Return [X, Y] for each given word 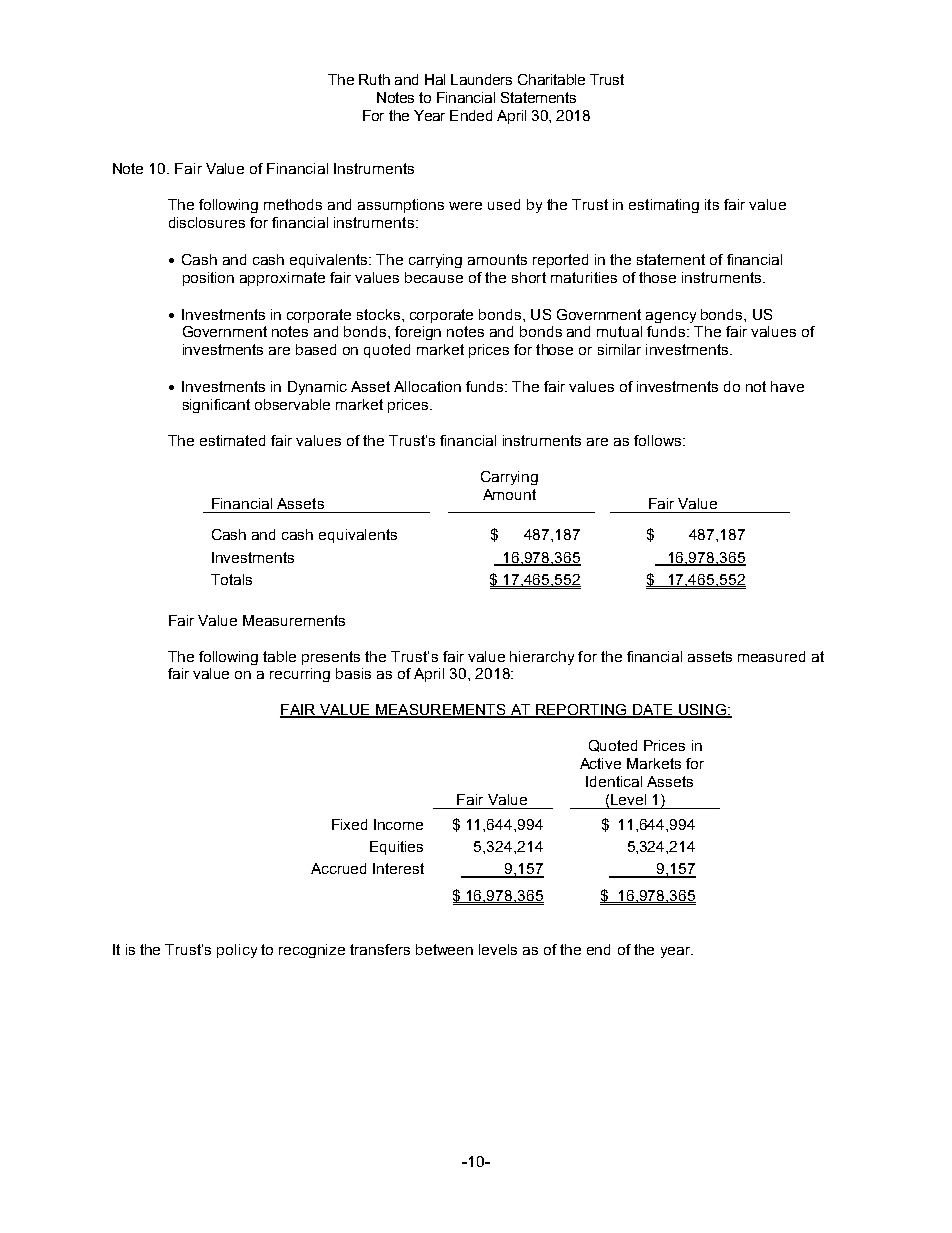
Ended [471, 115]
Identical [614, 781]
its [712, 204]
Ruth [374, 79]
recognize [312, 951]
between [444, 949]
